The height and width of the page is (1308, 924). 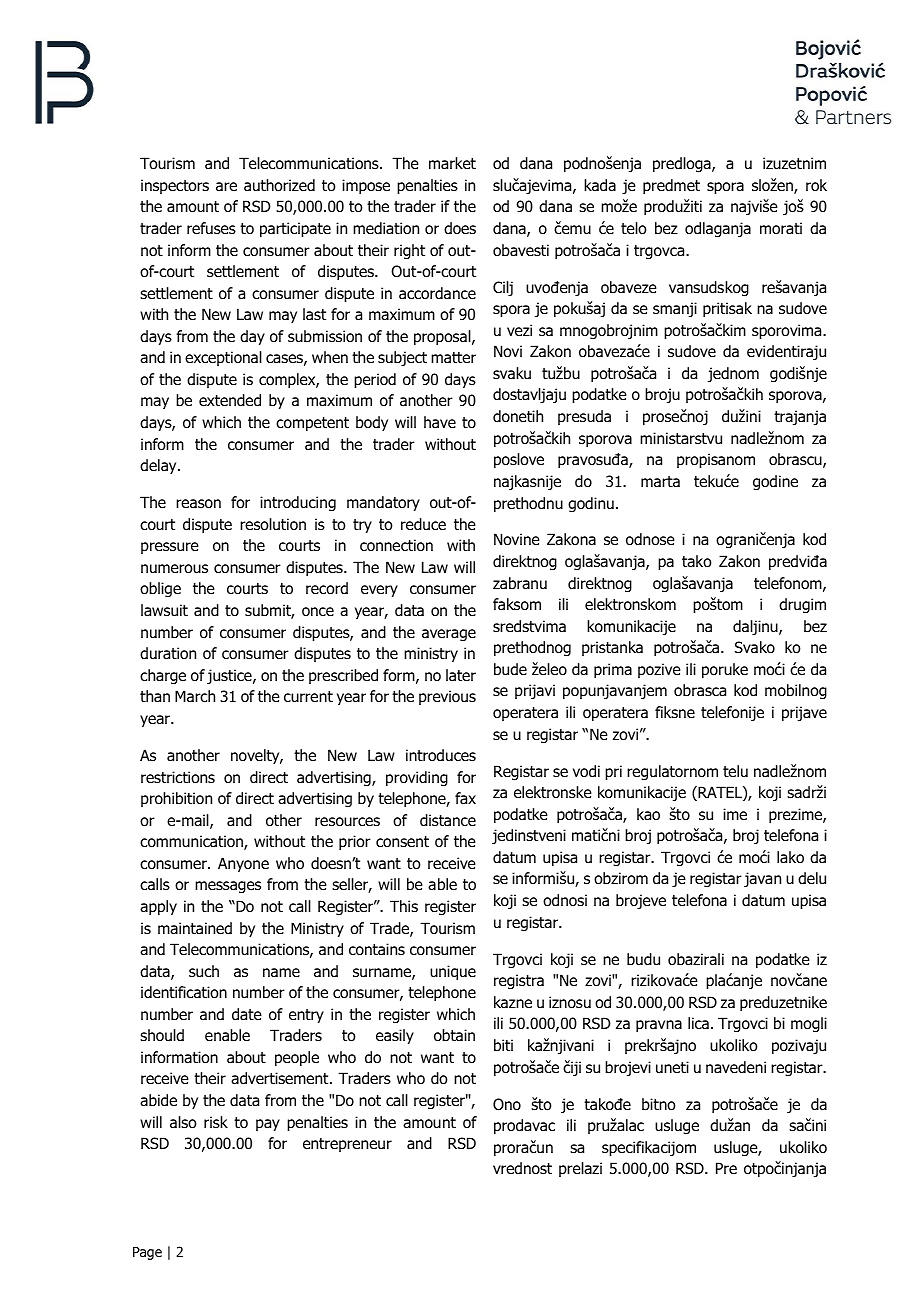 I want to click on are, so click(x=226, y=187).
